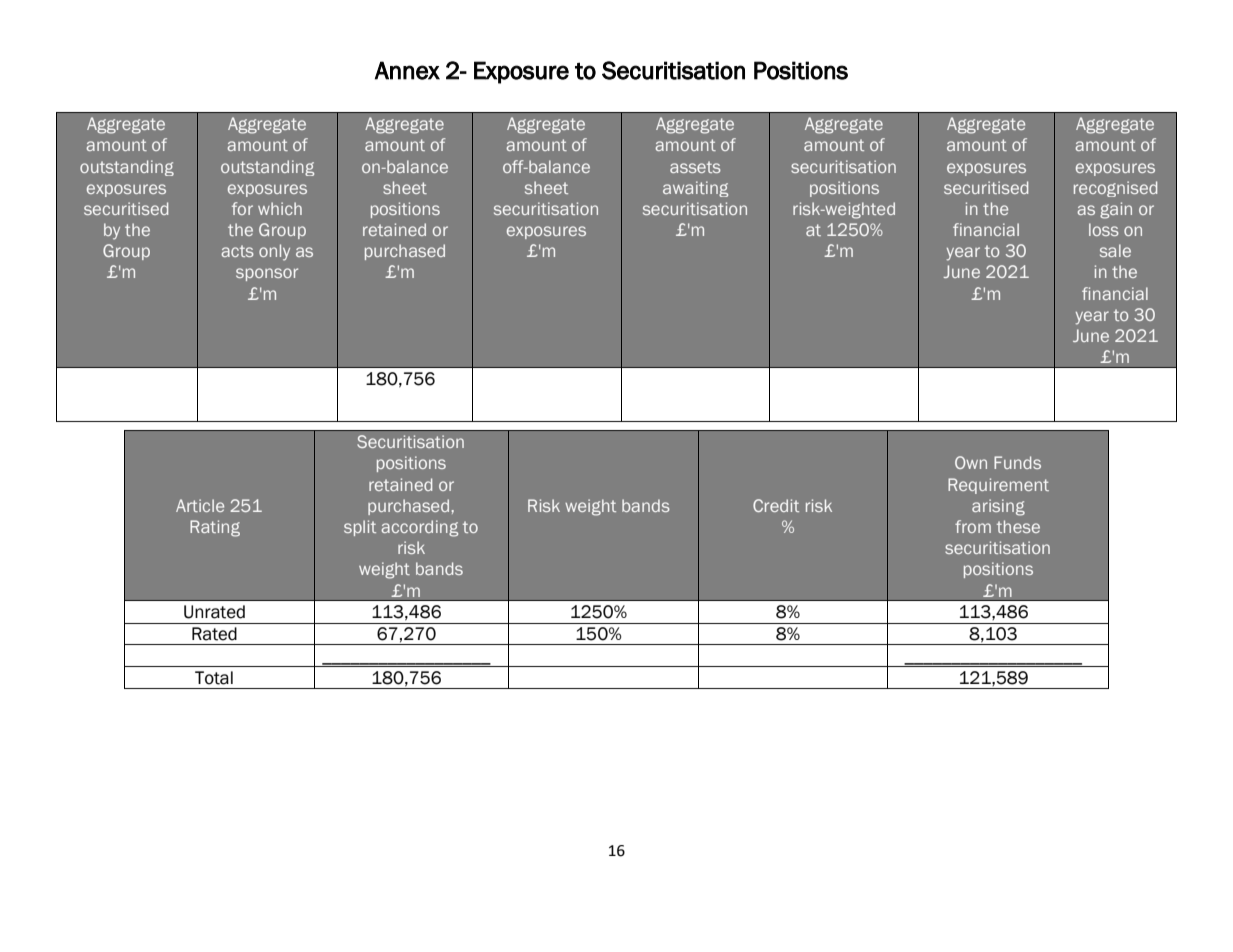 The image size is (1233, 952). Describe the element at coordinates (1115, 189) in the image. I see `recognised` at that location.
